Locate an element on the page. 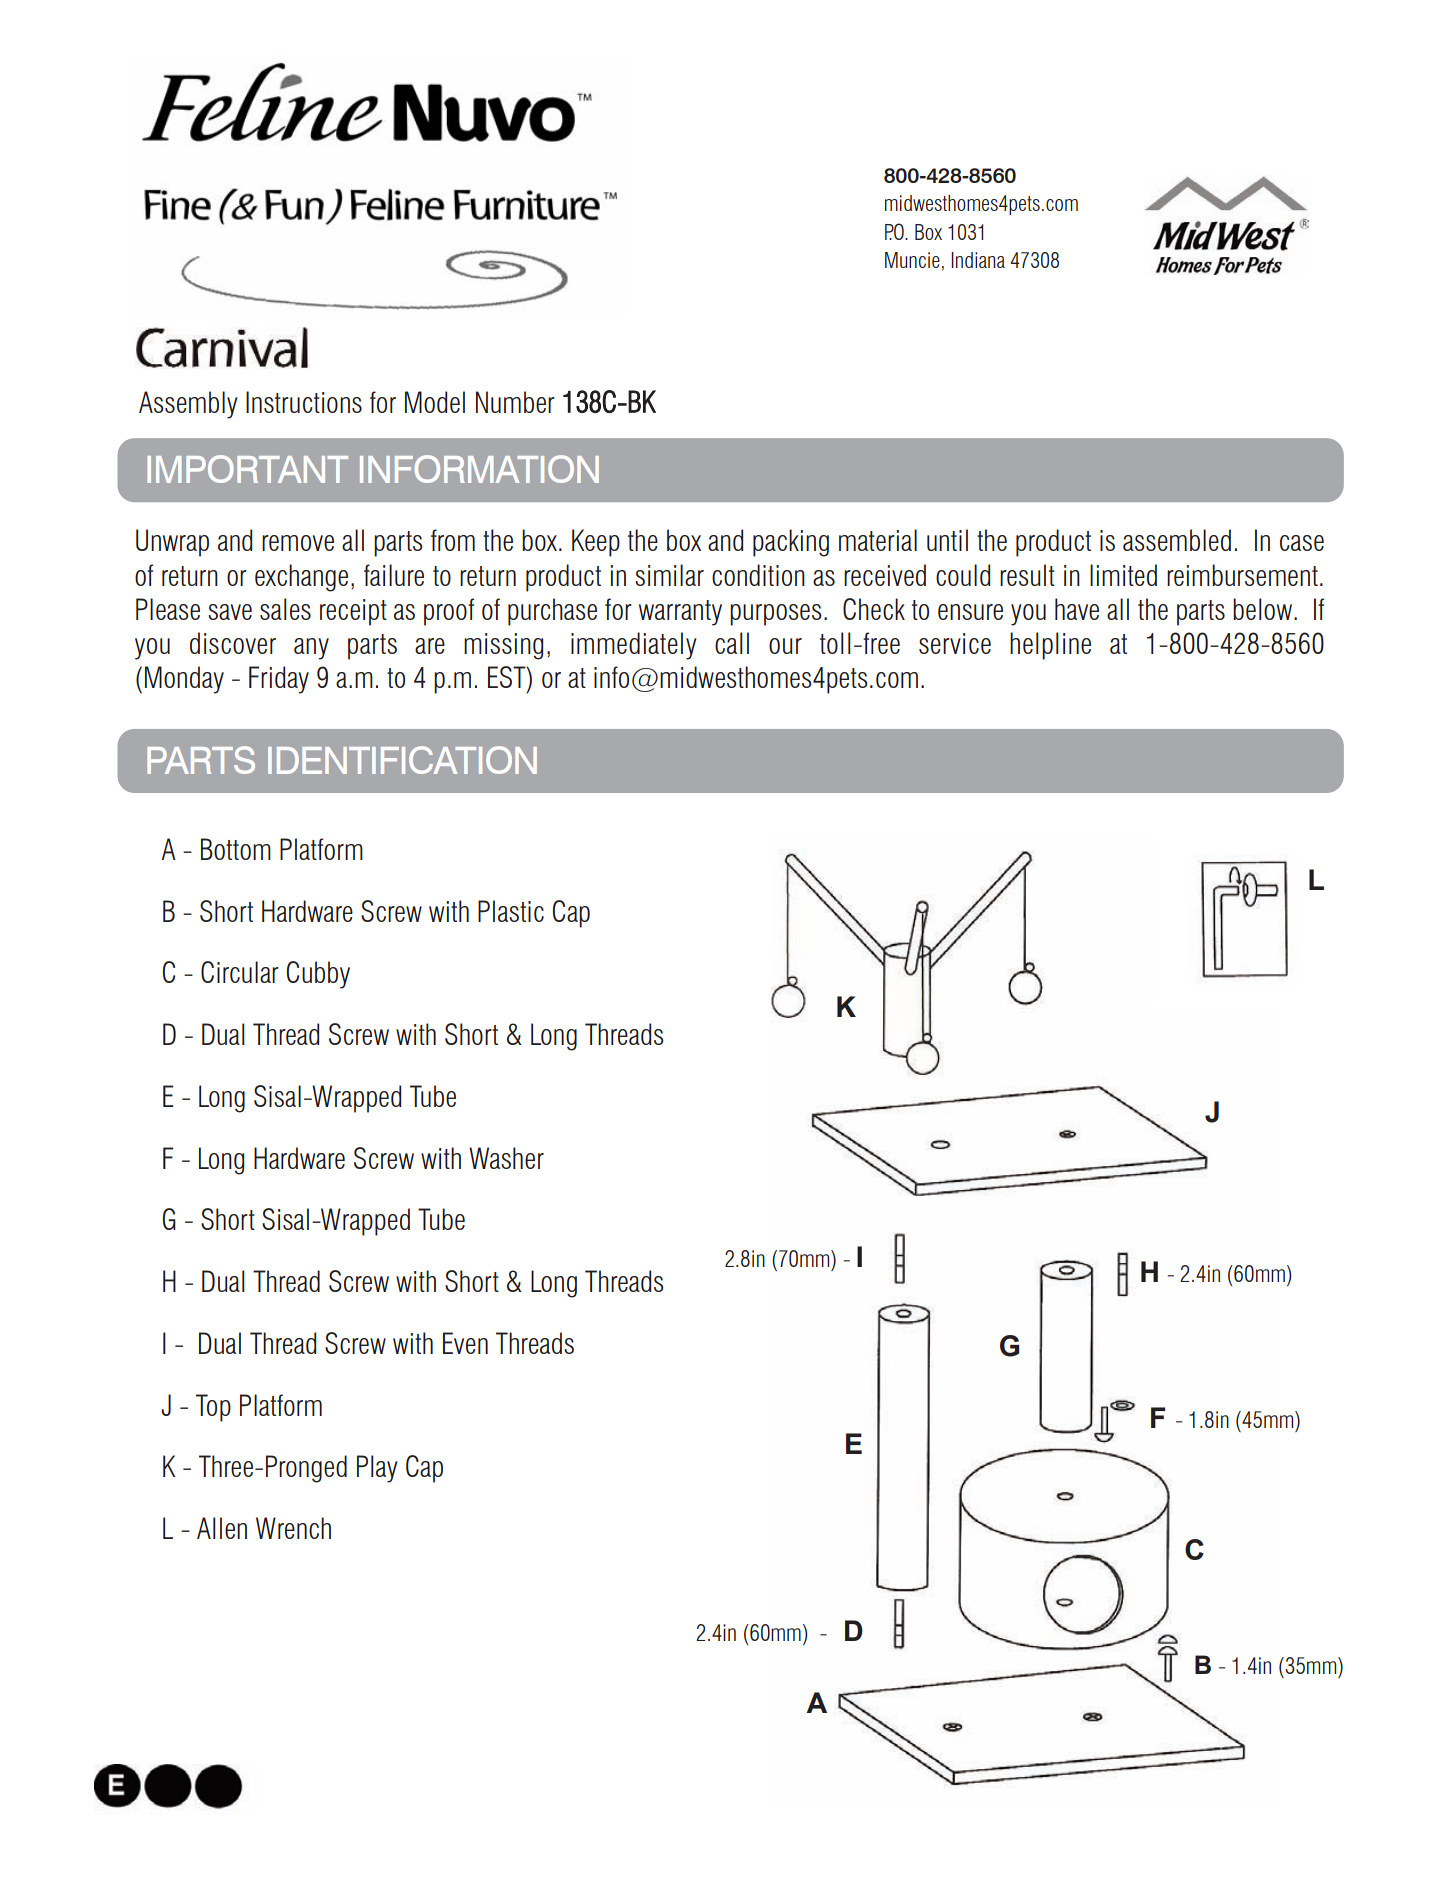  Play is located at coordinates (377, 1469).
